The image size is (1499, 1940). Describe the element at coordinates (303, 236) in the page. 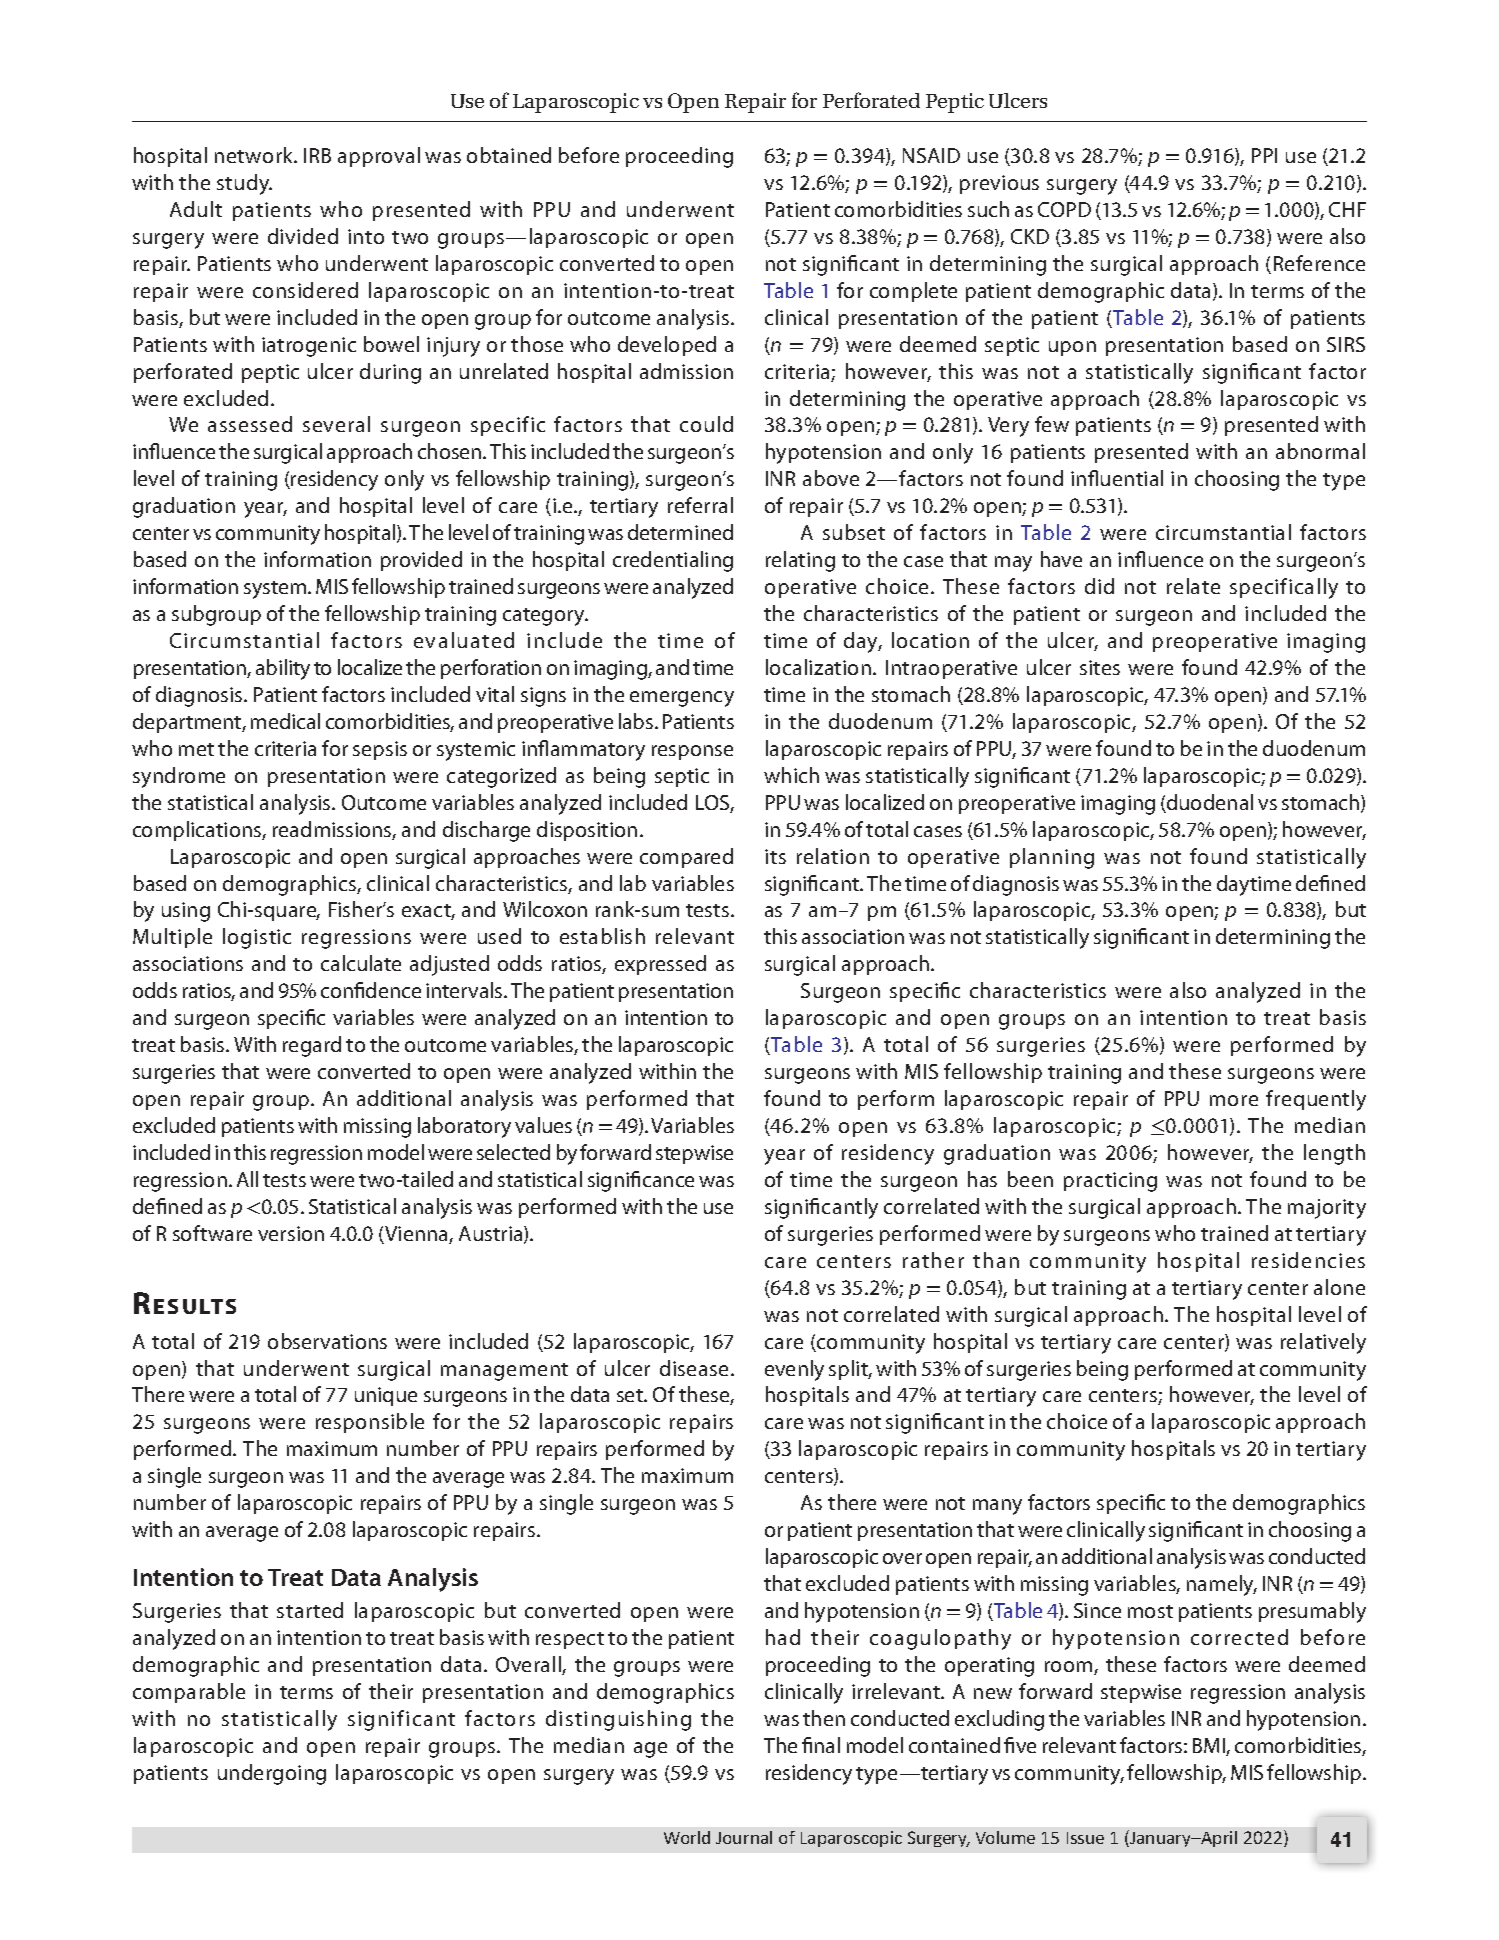

I see `divided` at that location.
